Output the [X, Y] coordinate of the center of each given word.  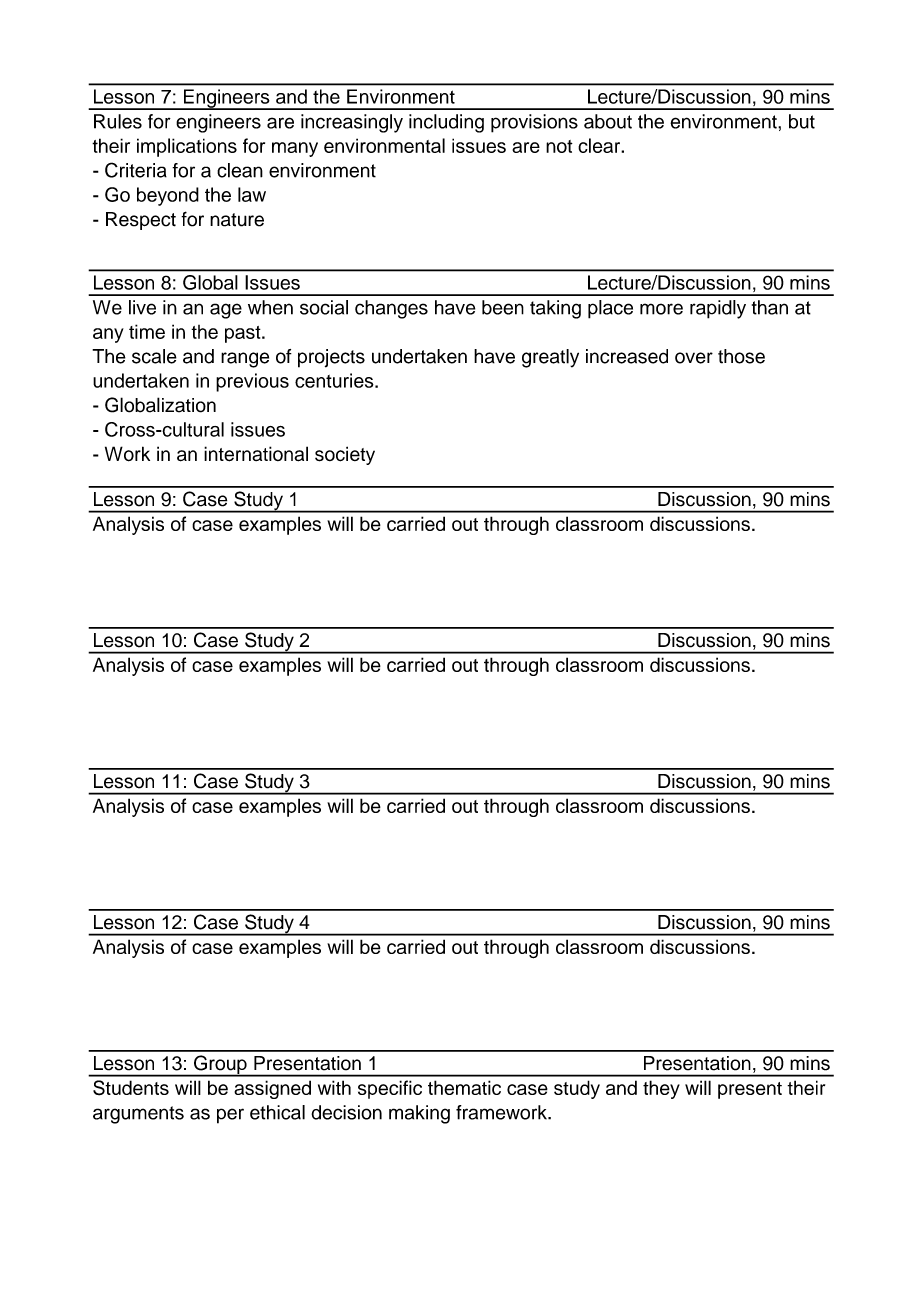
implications [187, 147]
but [802, 121]
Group [220, 1066]
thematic [464, 1087]
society [345, 455]
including [446, 123]
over [694, 358]
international [256, 454]
